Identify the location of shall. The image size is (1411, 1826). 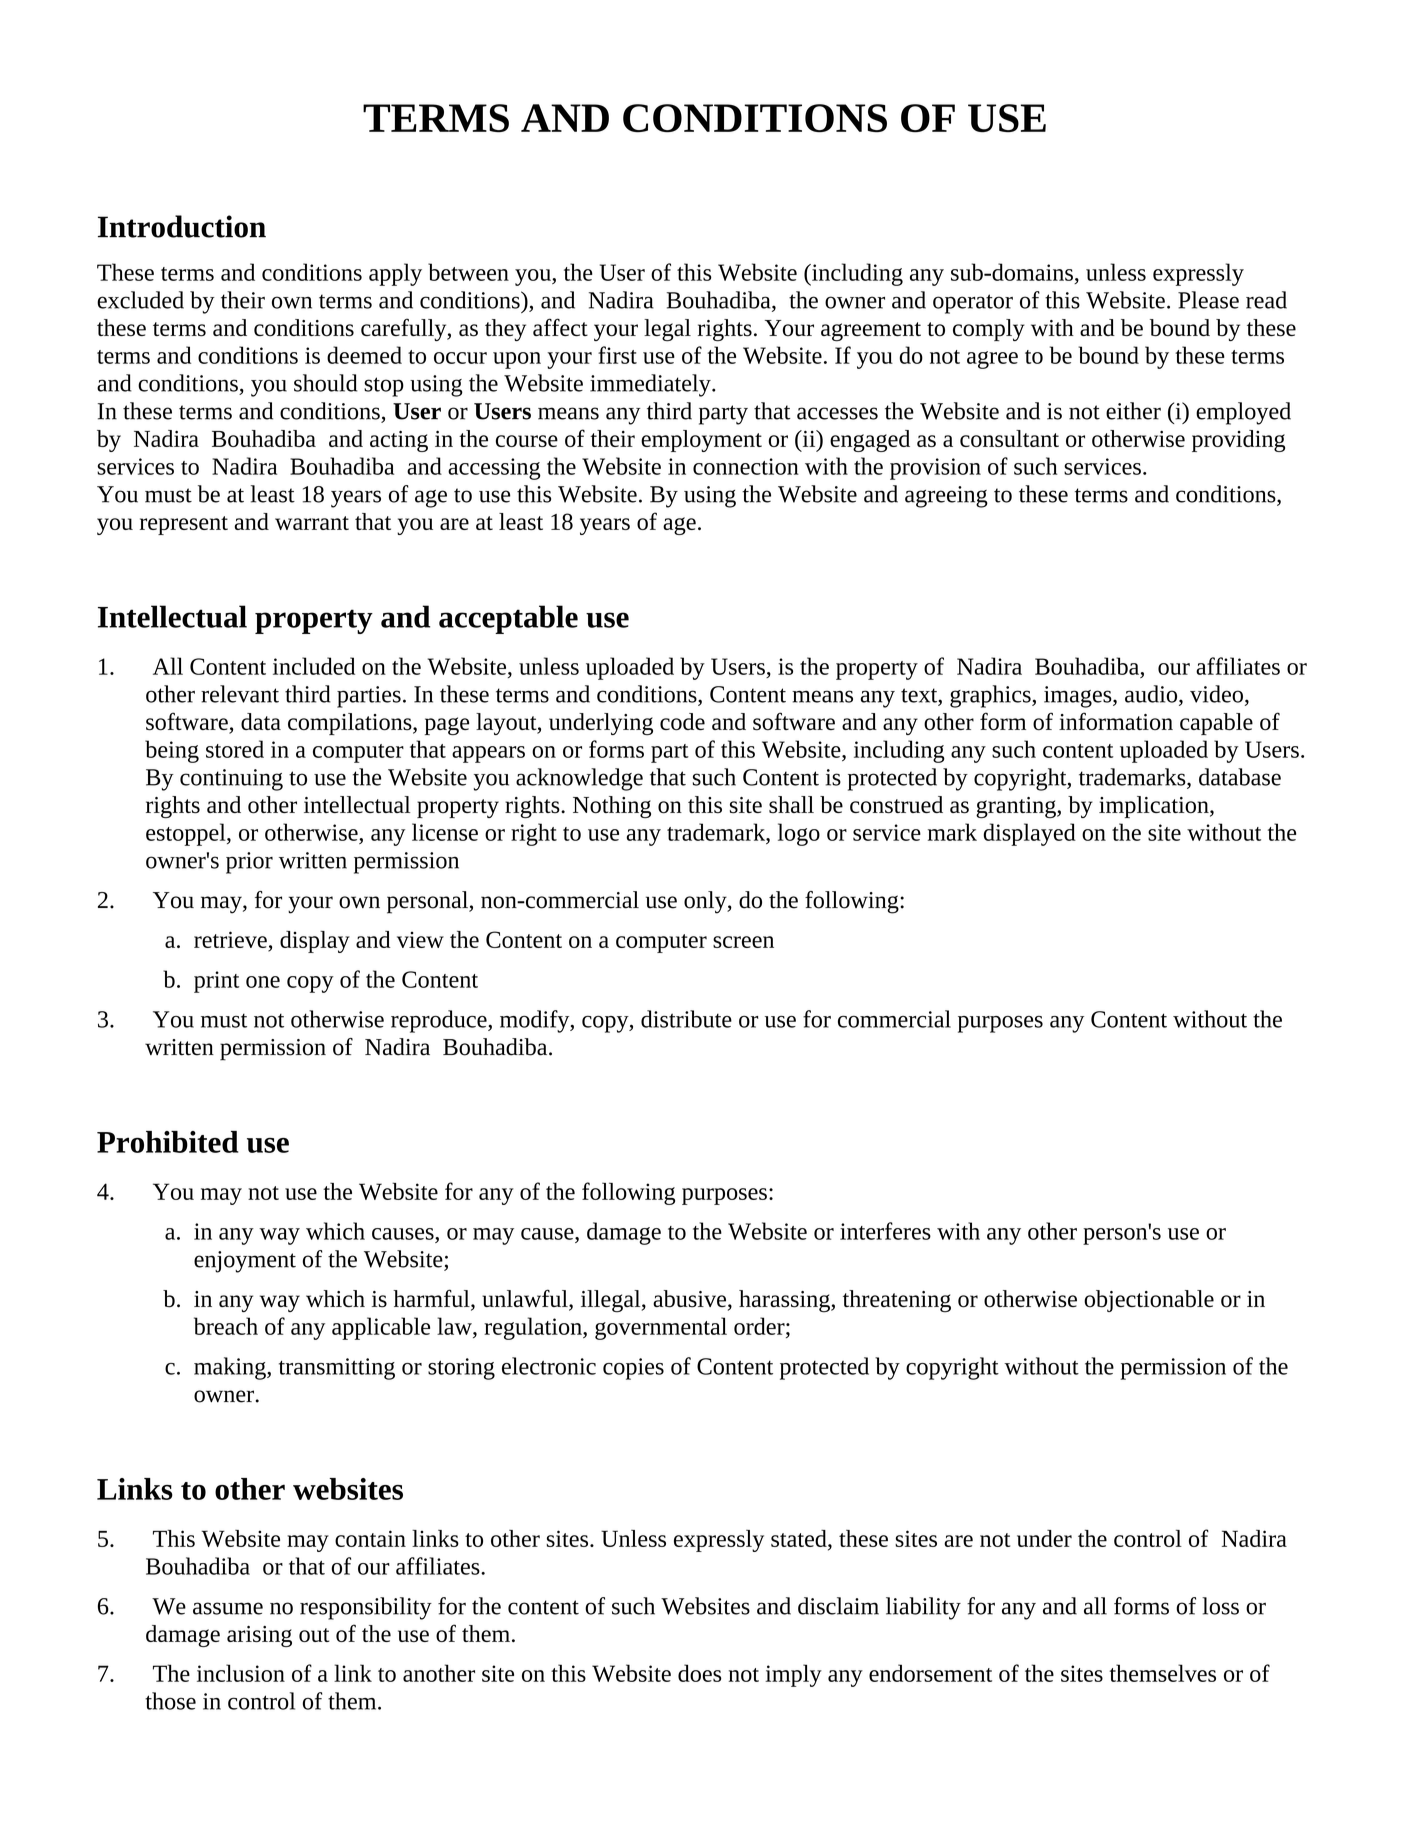
(791, 804).
